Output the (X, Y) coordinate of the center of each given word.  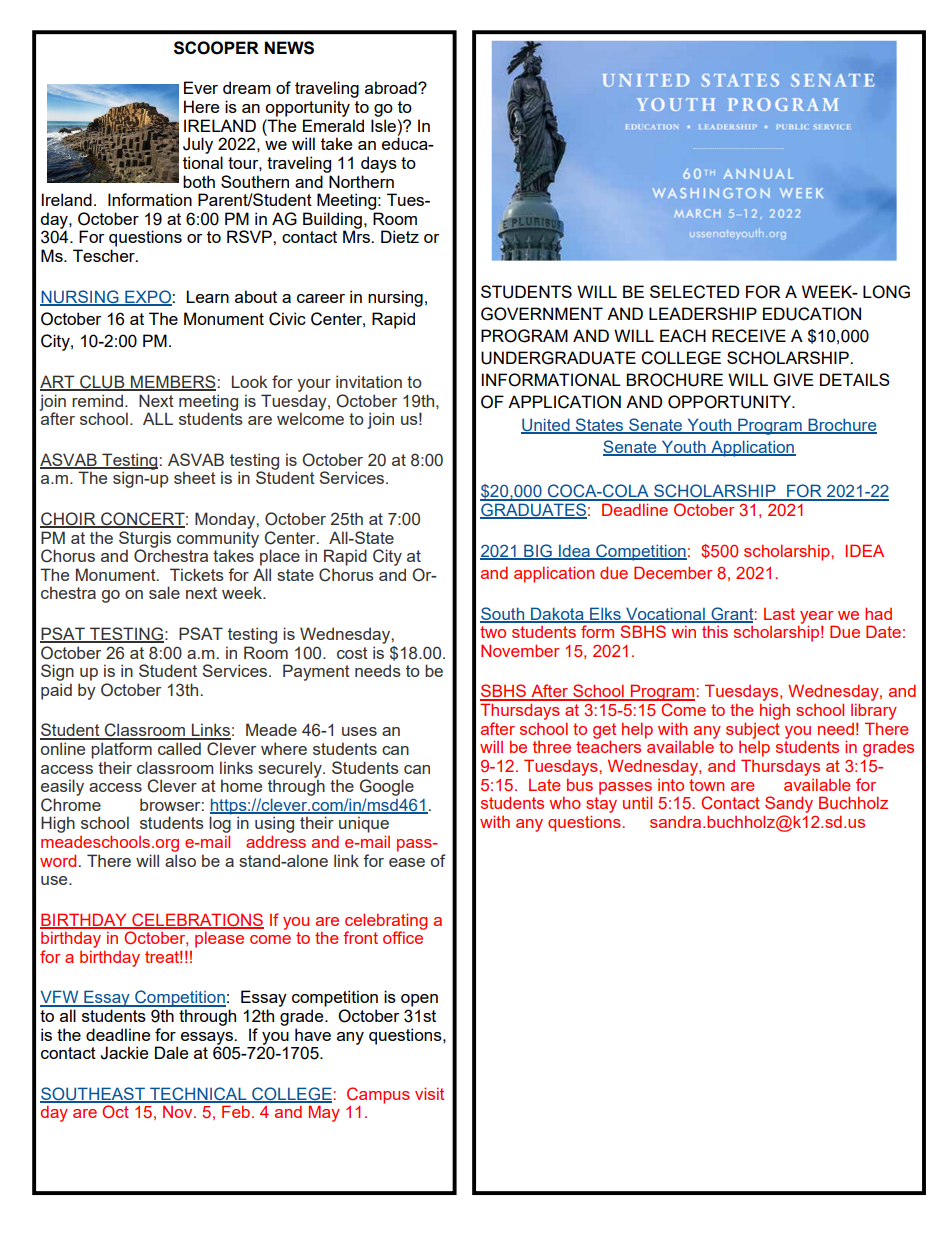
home (241, 785)
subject (753, 730)
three (552, 747)
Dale (171, 1052)
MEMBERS (172, 383)
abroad (392, 87)
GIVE (794, 380)
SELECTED (695, 292)
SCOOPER (216, 48)
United (546, 425)
